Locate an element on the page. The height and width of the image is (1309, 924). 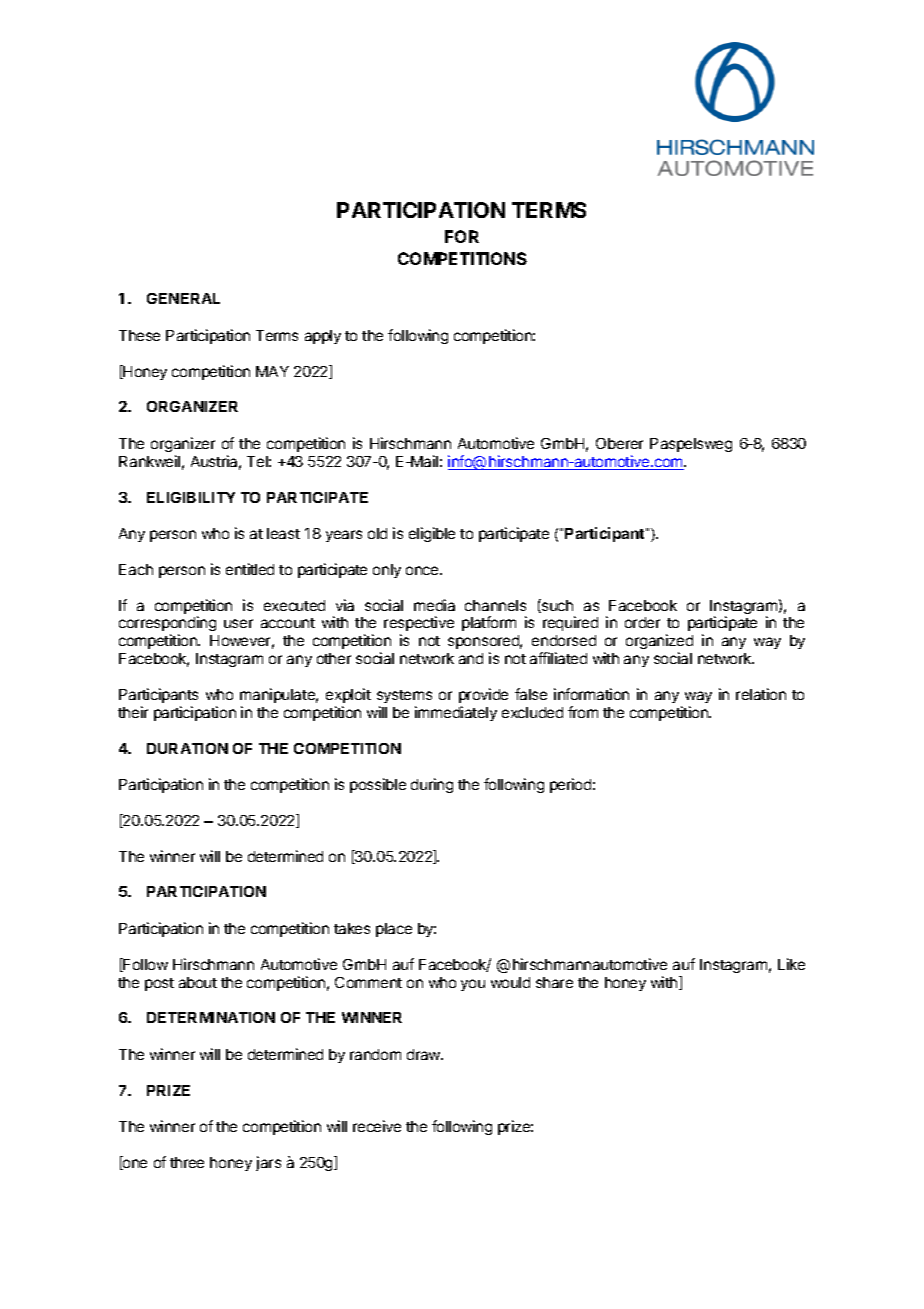
receive is located at coordinates (377, 1126).
